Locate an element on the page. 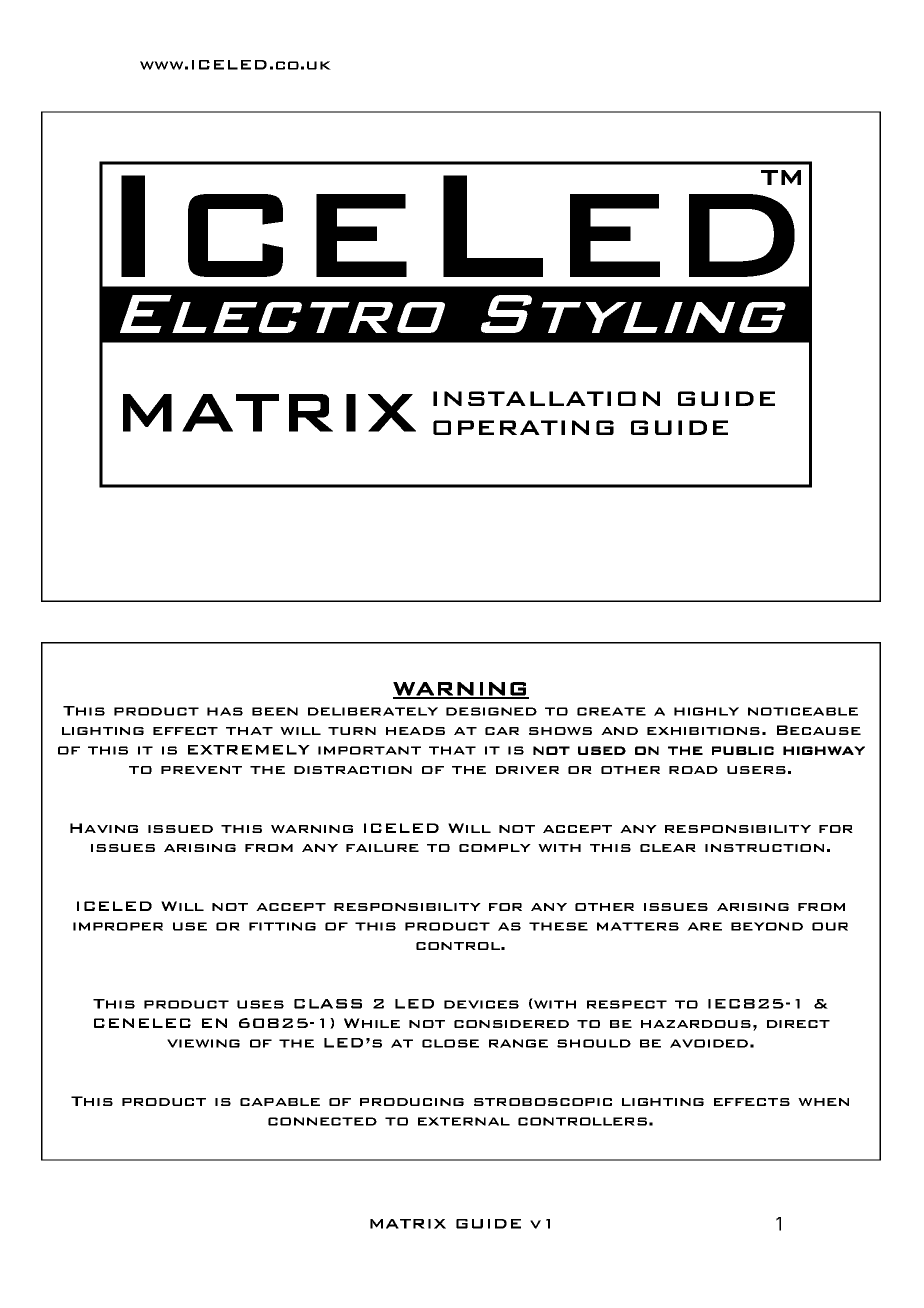  prevent is located at coordinates (201, 770).
